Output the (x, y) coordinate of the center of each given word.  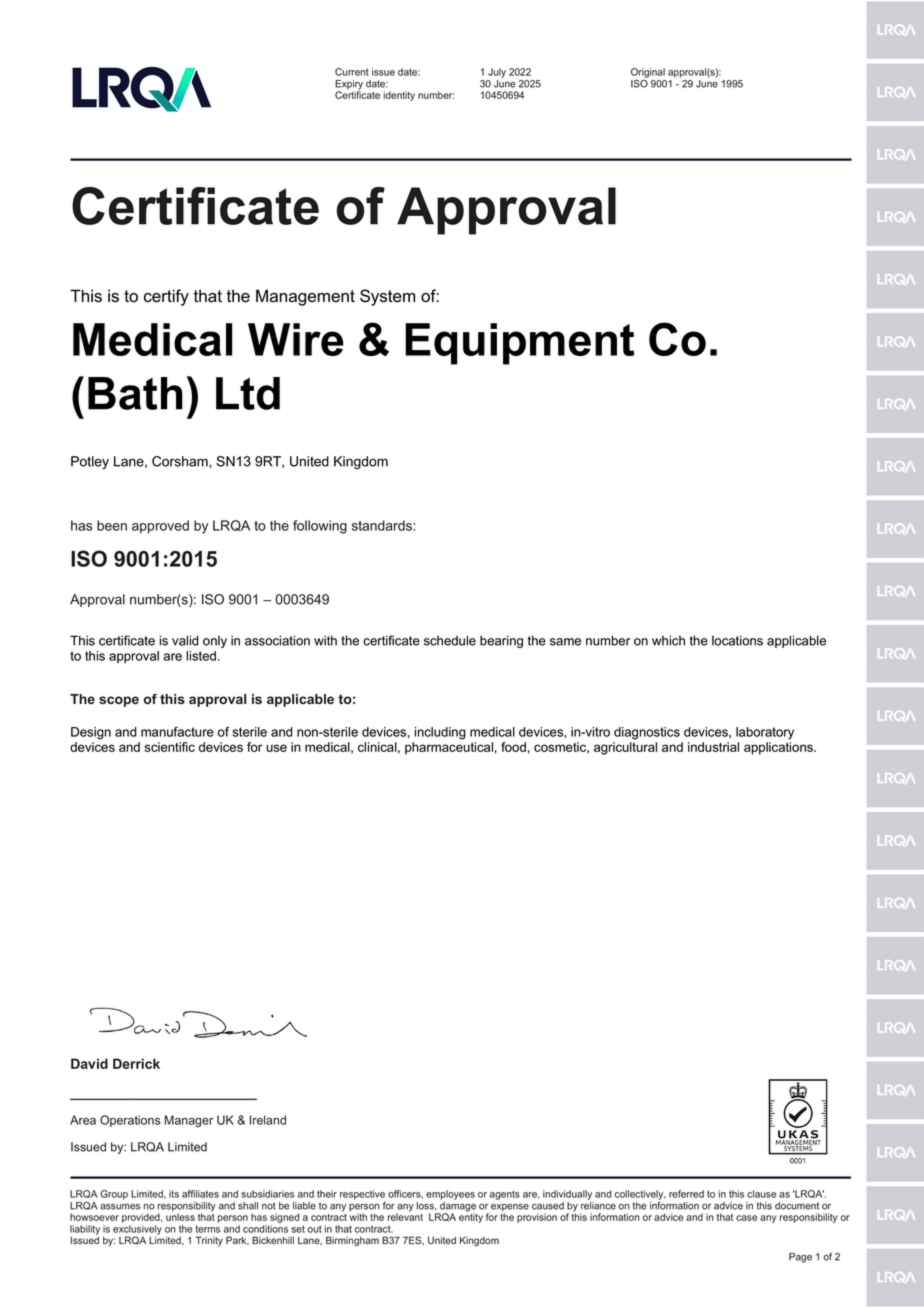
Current (352, 72)
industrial (713, 747)
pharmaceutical (449, 748)
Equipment (519, 344)
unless (180, 1217)
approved (160, 527)
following (320, 527)
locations (737, 640)
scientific (170, 747)
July (497, 73)
